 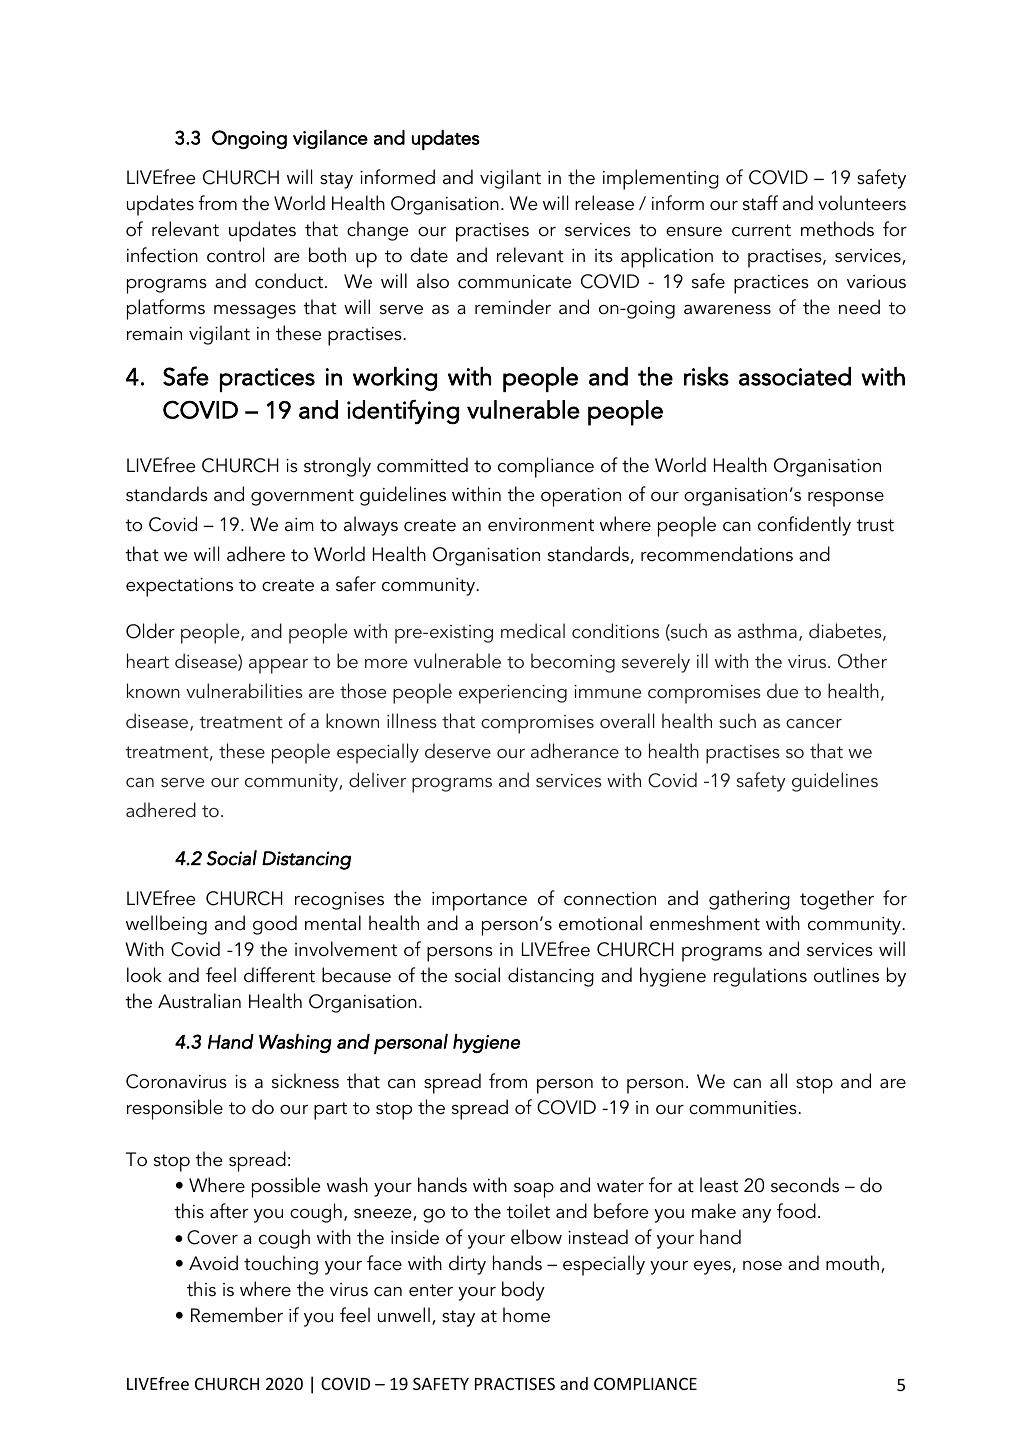 I want to click on staff, so click(x=760, y=203).
